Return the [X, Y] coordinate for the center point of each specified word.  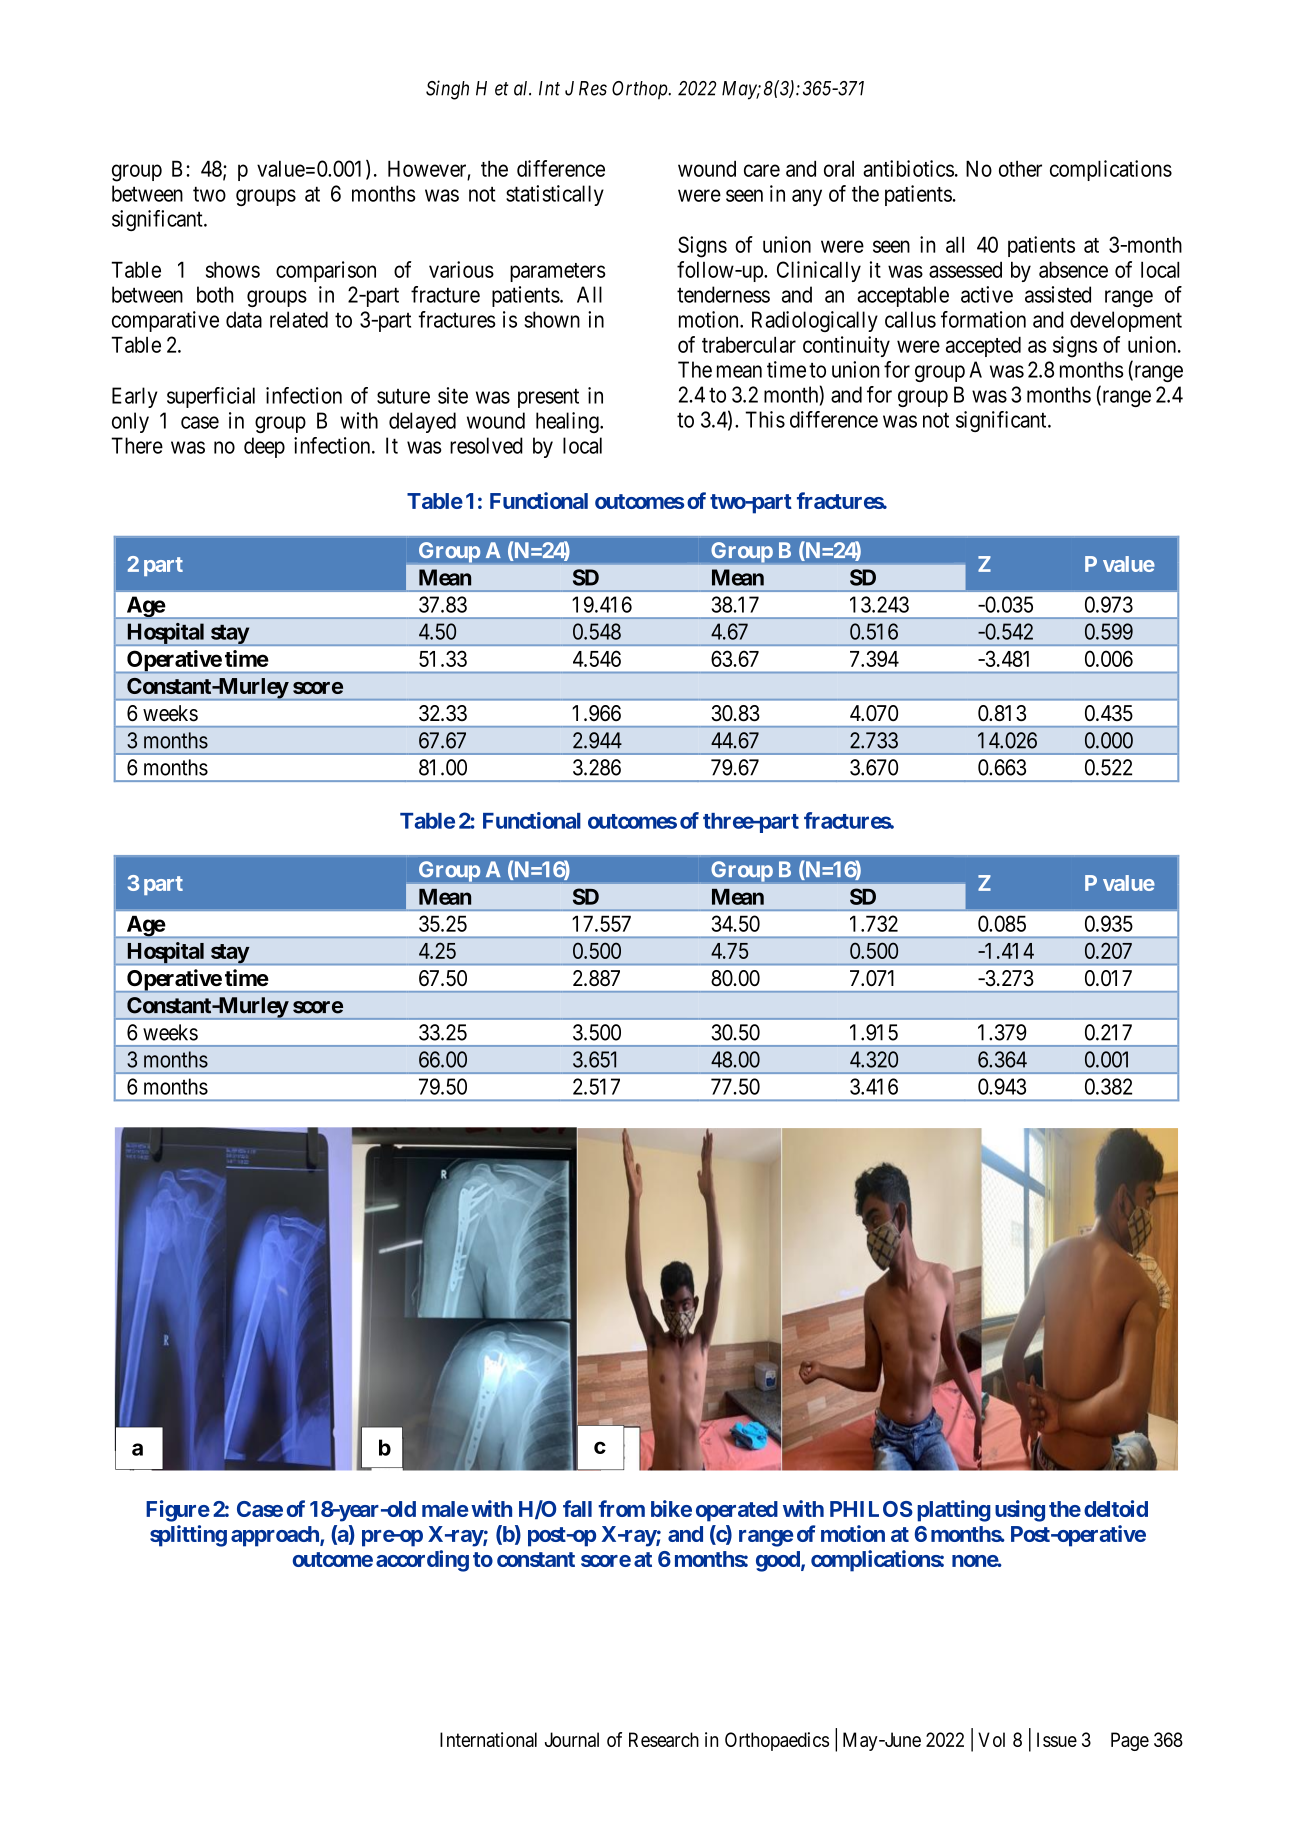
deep [264, 447]
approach [276, 1536]
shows [233, 269]
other [1020, 169]
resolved [486, 445]
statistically [555, 195]
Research [664, 1739]
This [765, 419]
